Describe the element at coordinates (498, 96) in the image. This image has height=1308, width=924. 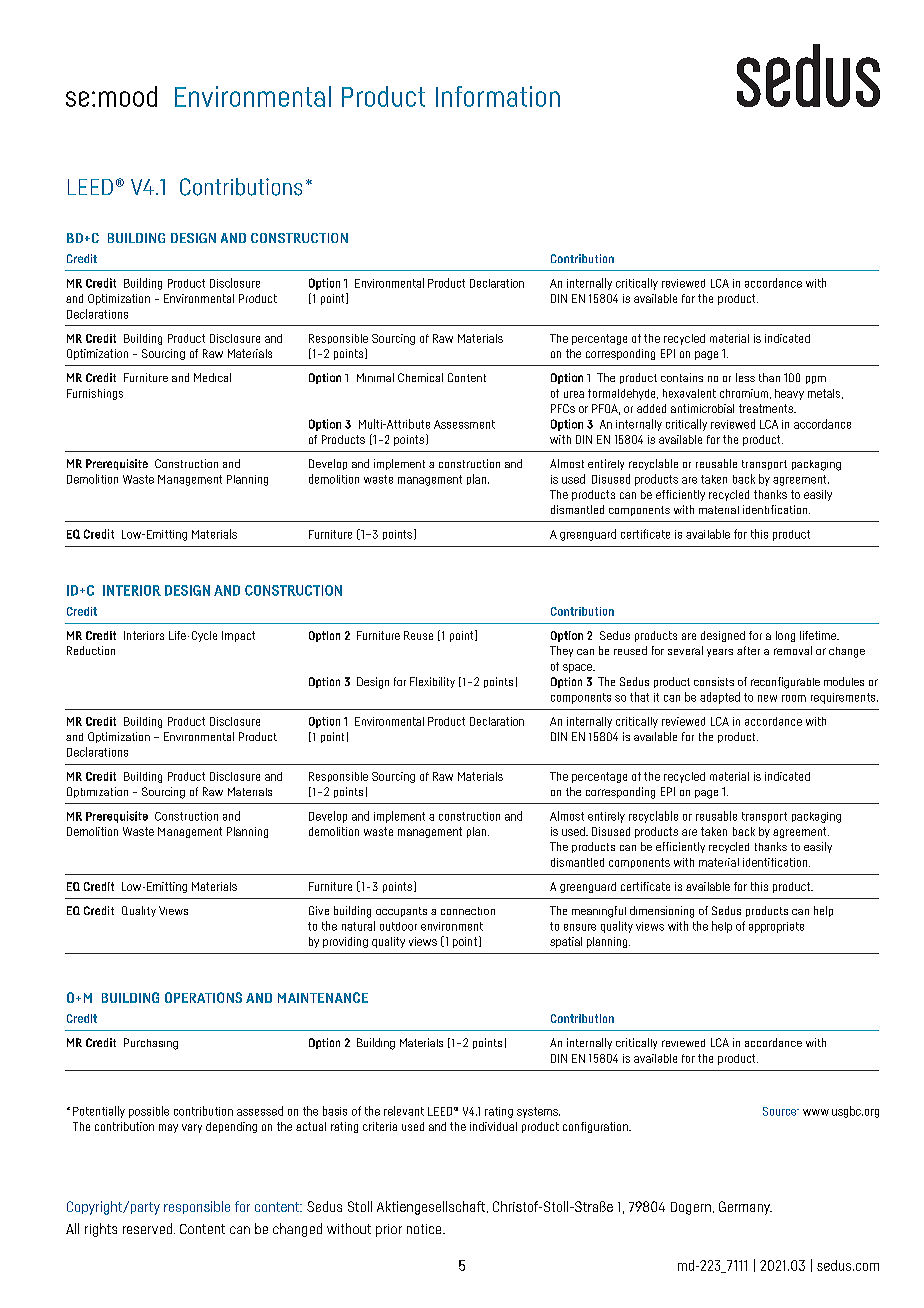
I see `Information` at that location.
